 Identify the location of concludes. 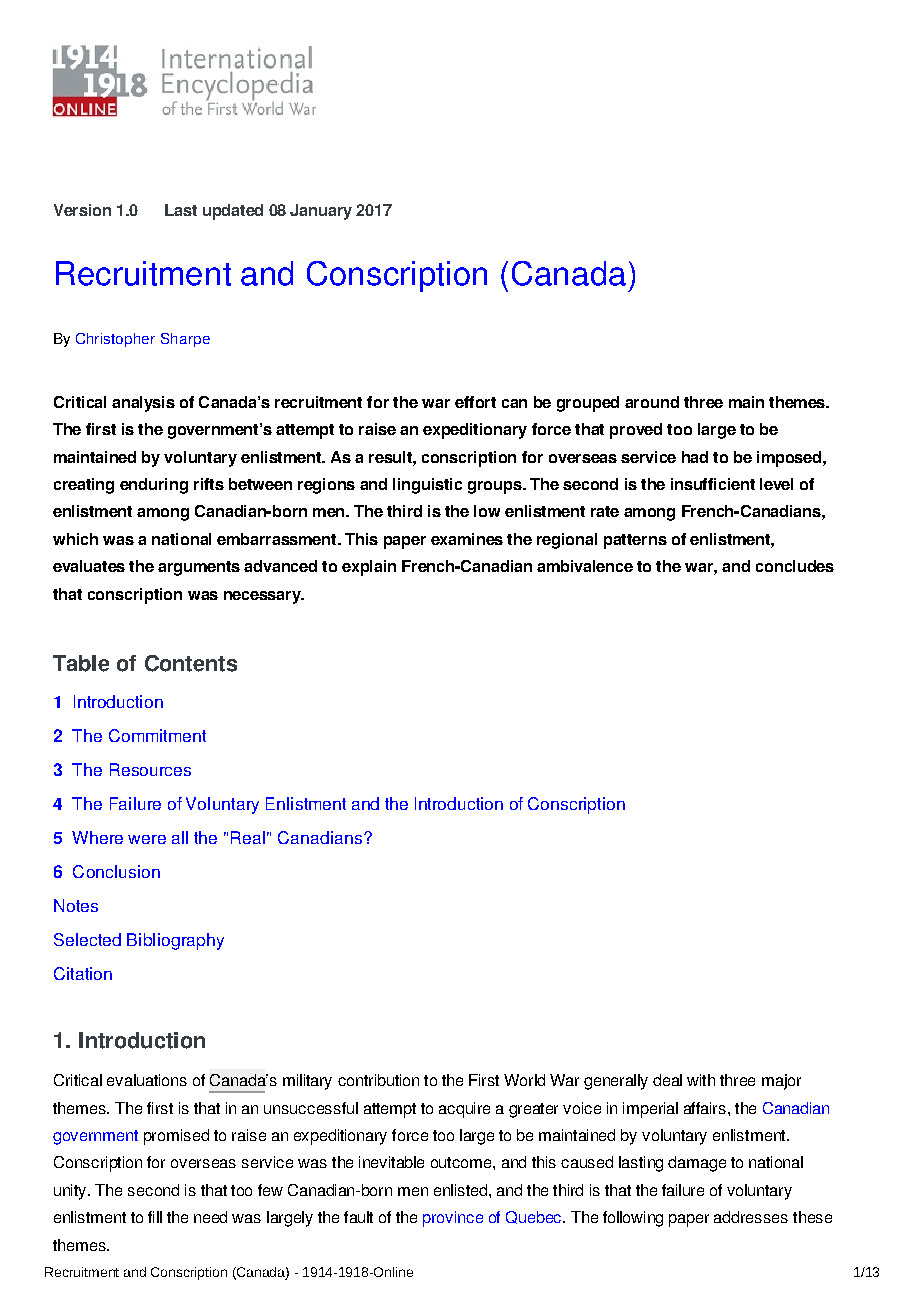
(795, 566).
